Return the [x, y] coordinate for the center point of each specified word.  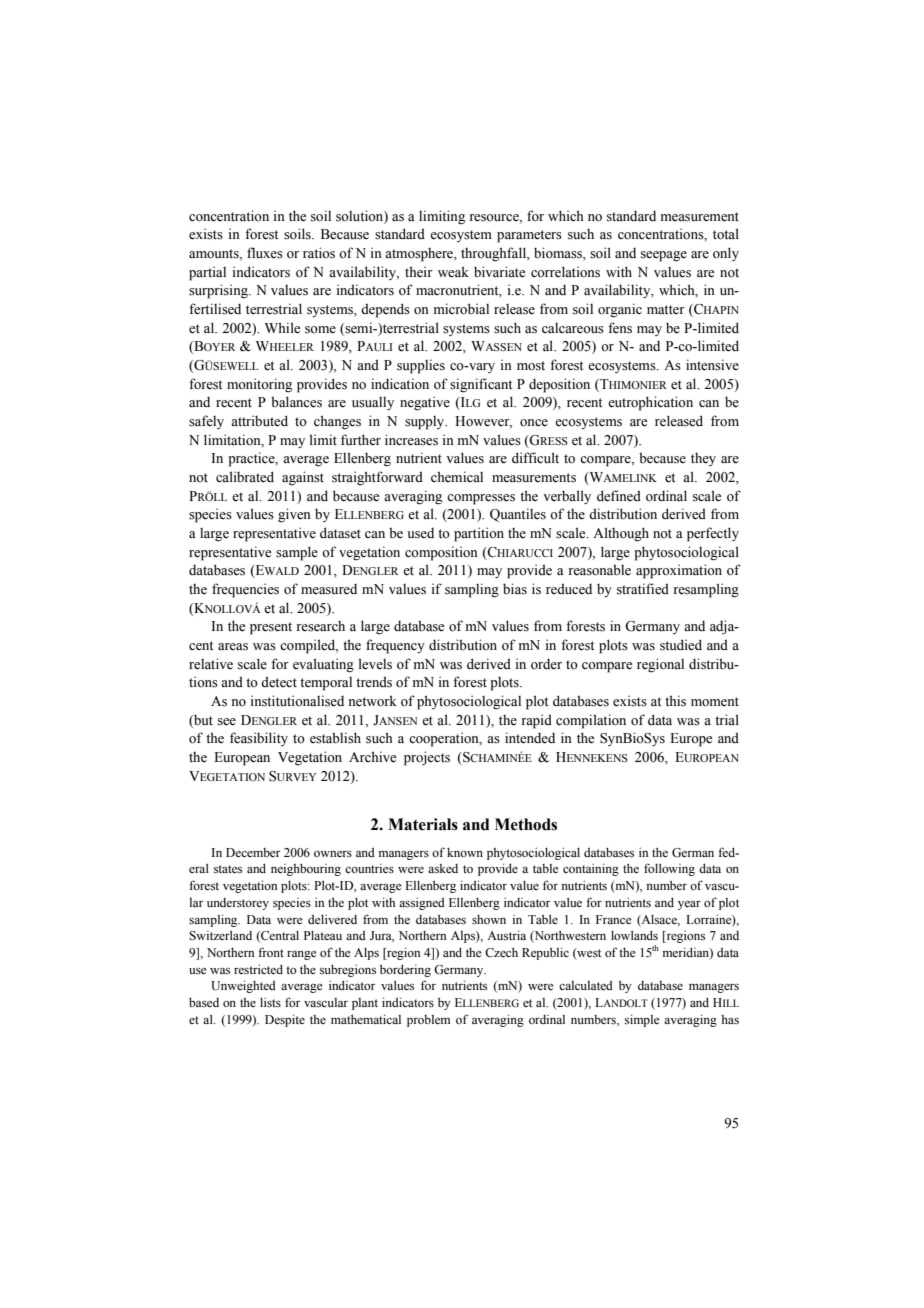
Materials [423, 824]
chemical [457, 476]
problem [428, 1021]
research [320, 626]
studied [681, 645]
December [253, 852]
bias [515, 589]
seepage [664, 256]
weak [453, 272]
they [703, 459]
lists [270, 1002]
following [669, 869]
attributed [259, 421]
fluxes [265, 253]
